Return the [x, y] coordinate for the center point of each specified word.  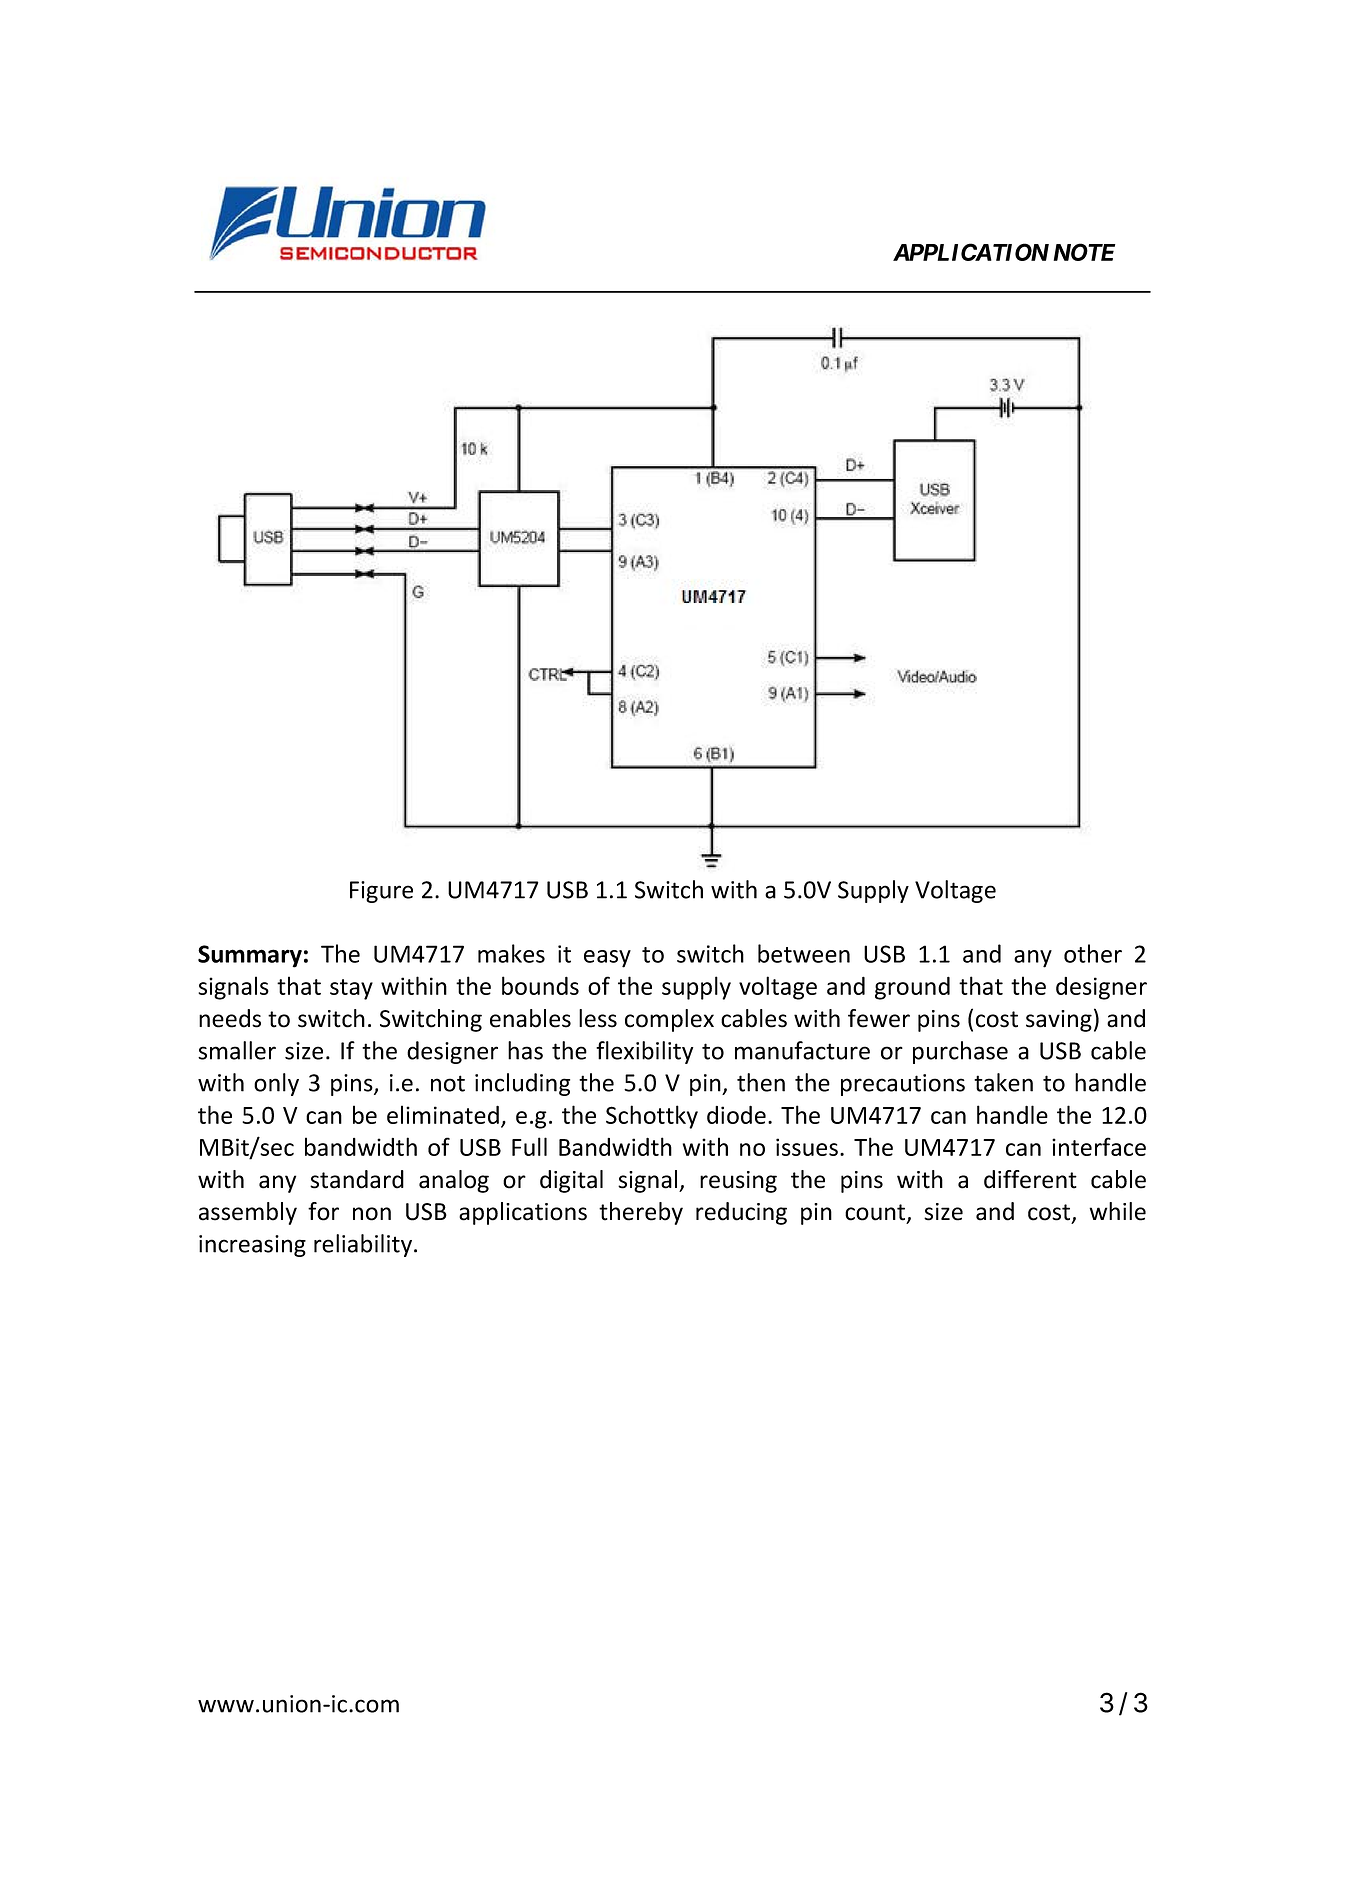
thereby [641, 1213]
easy [607, 959]
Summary [250, 956]
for [323, 1211]
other [1093, 953]
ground [912, 988]
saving [1059, 1021]
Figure [381, 892]
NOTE [1084, 252]
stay [351, 989]
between [804, 953]
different [1030, 1179]
